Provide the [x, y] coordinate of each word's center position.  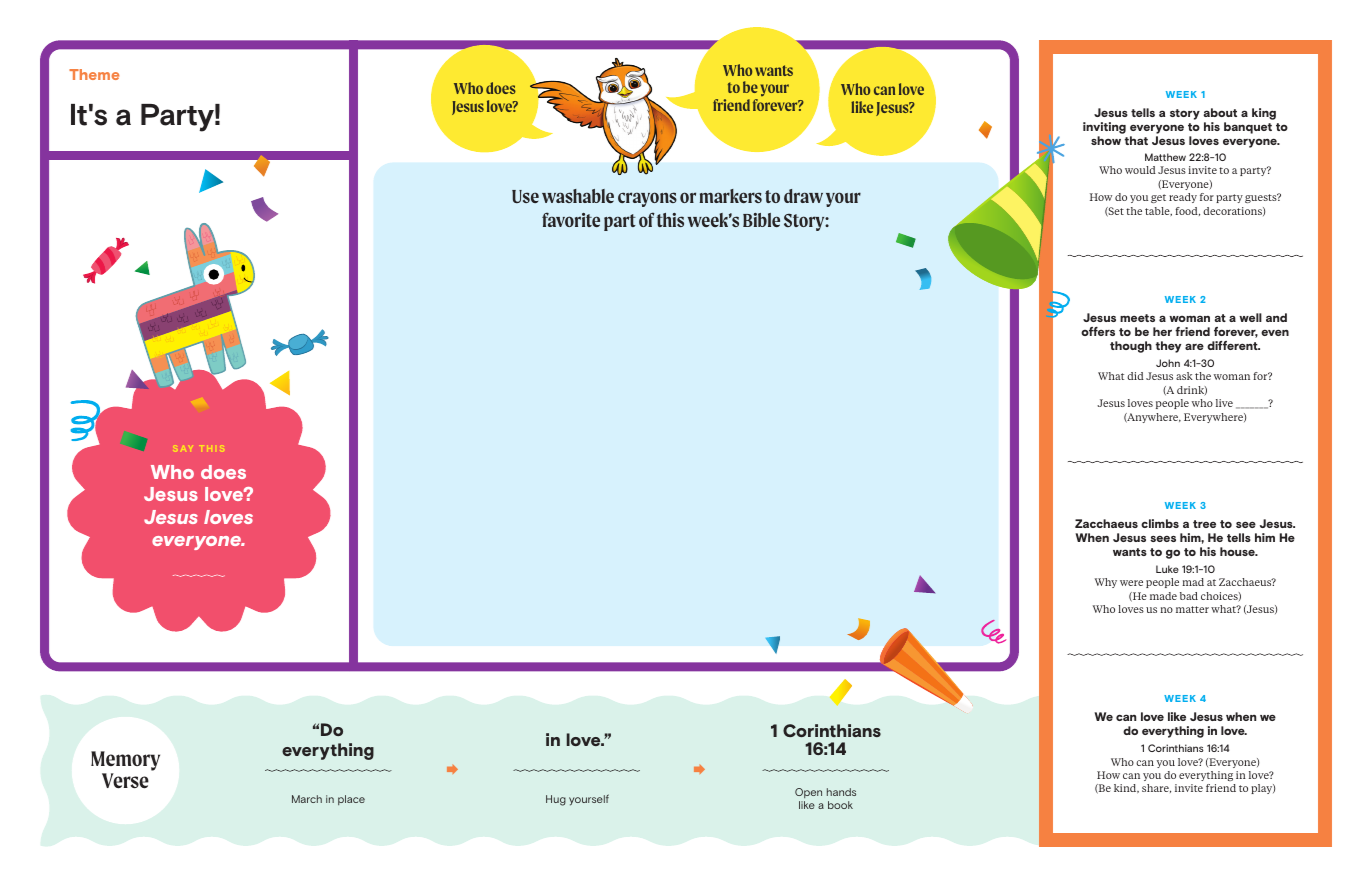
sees [1163, 539]
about [1220, 112]
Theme [94, 74]
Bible [761, 220]
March [307, 799]
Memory [125, 761]
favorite [571, 219]
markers [731, 196]
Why [1106, 583]
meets [1137, 318]
